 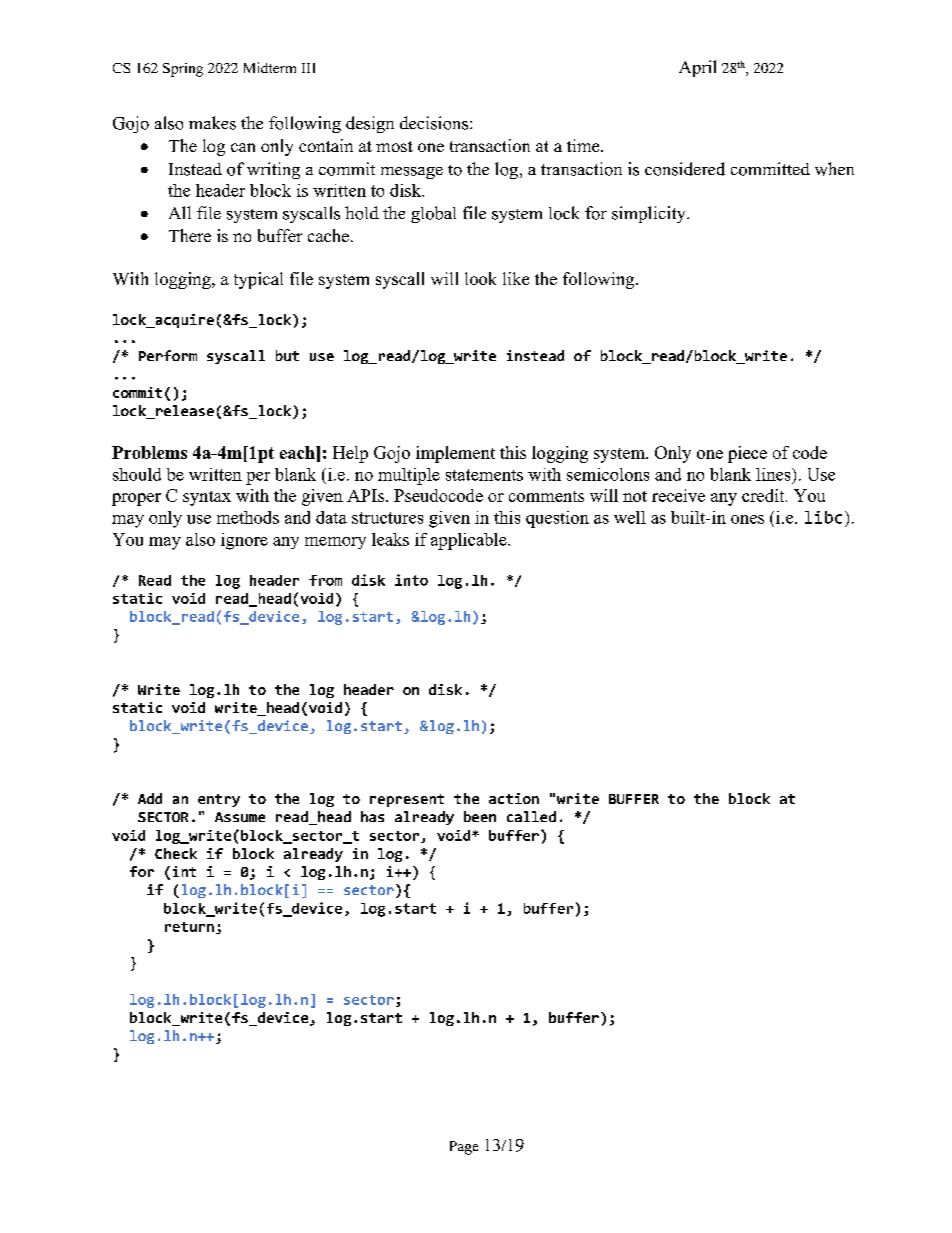 I want to click on statements, so click(x=484, y=475).
